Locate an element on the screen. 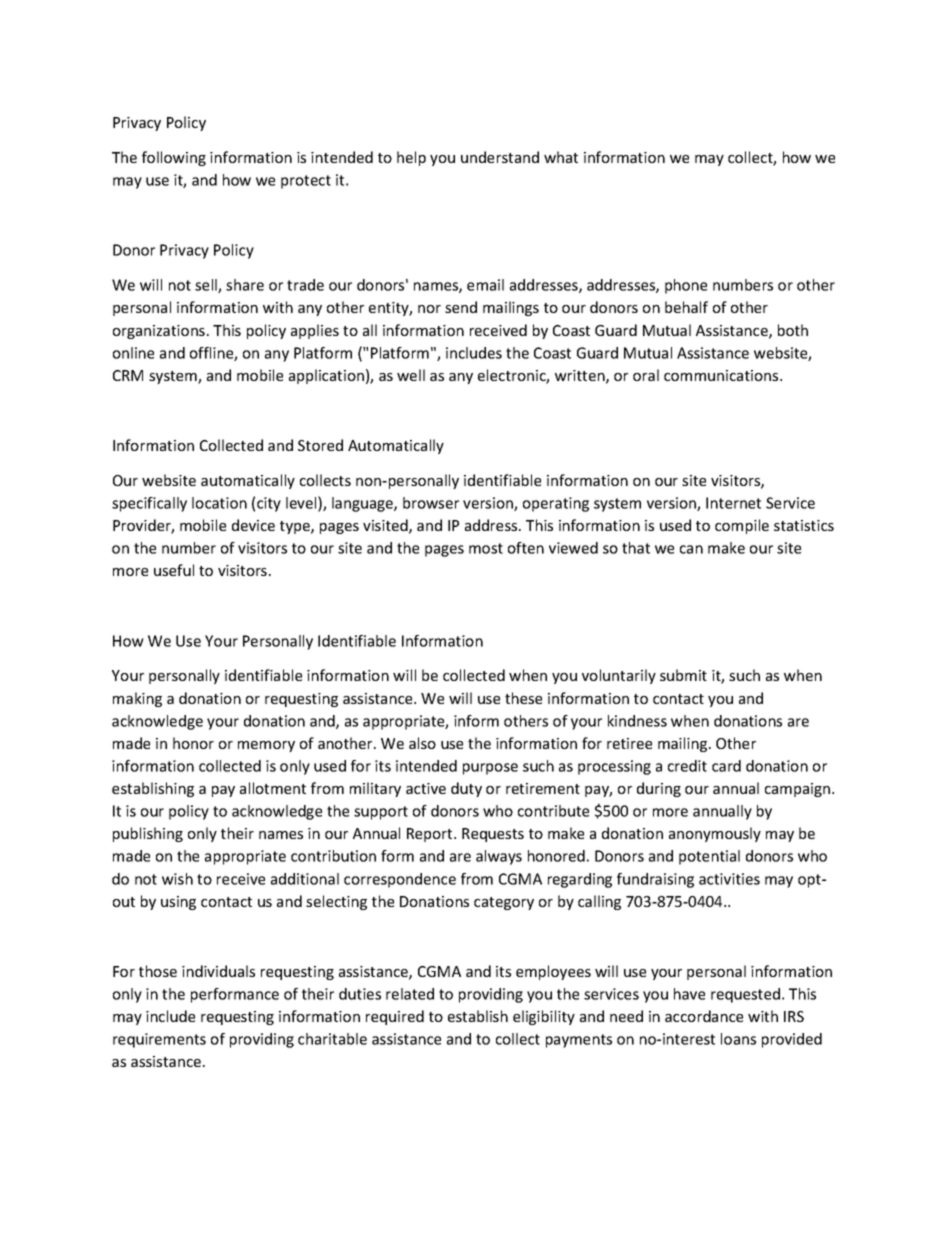 The image size is (952, 1233). related is located at coordinates (410, 994).
